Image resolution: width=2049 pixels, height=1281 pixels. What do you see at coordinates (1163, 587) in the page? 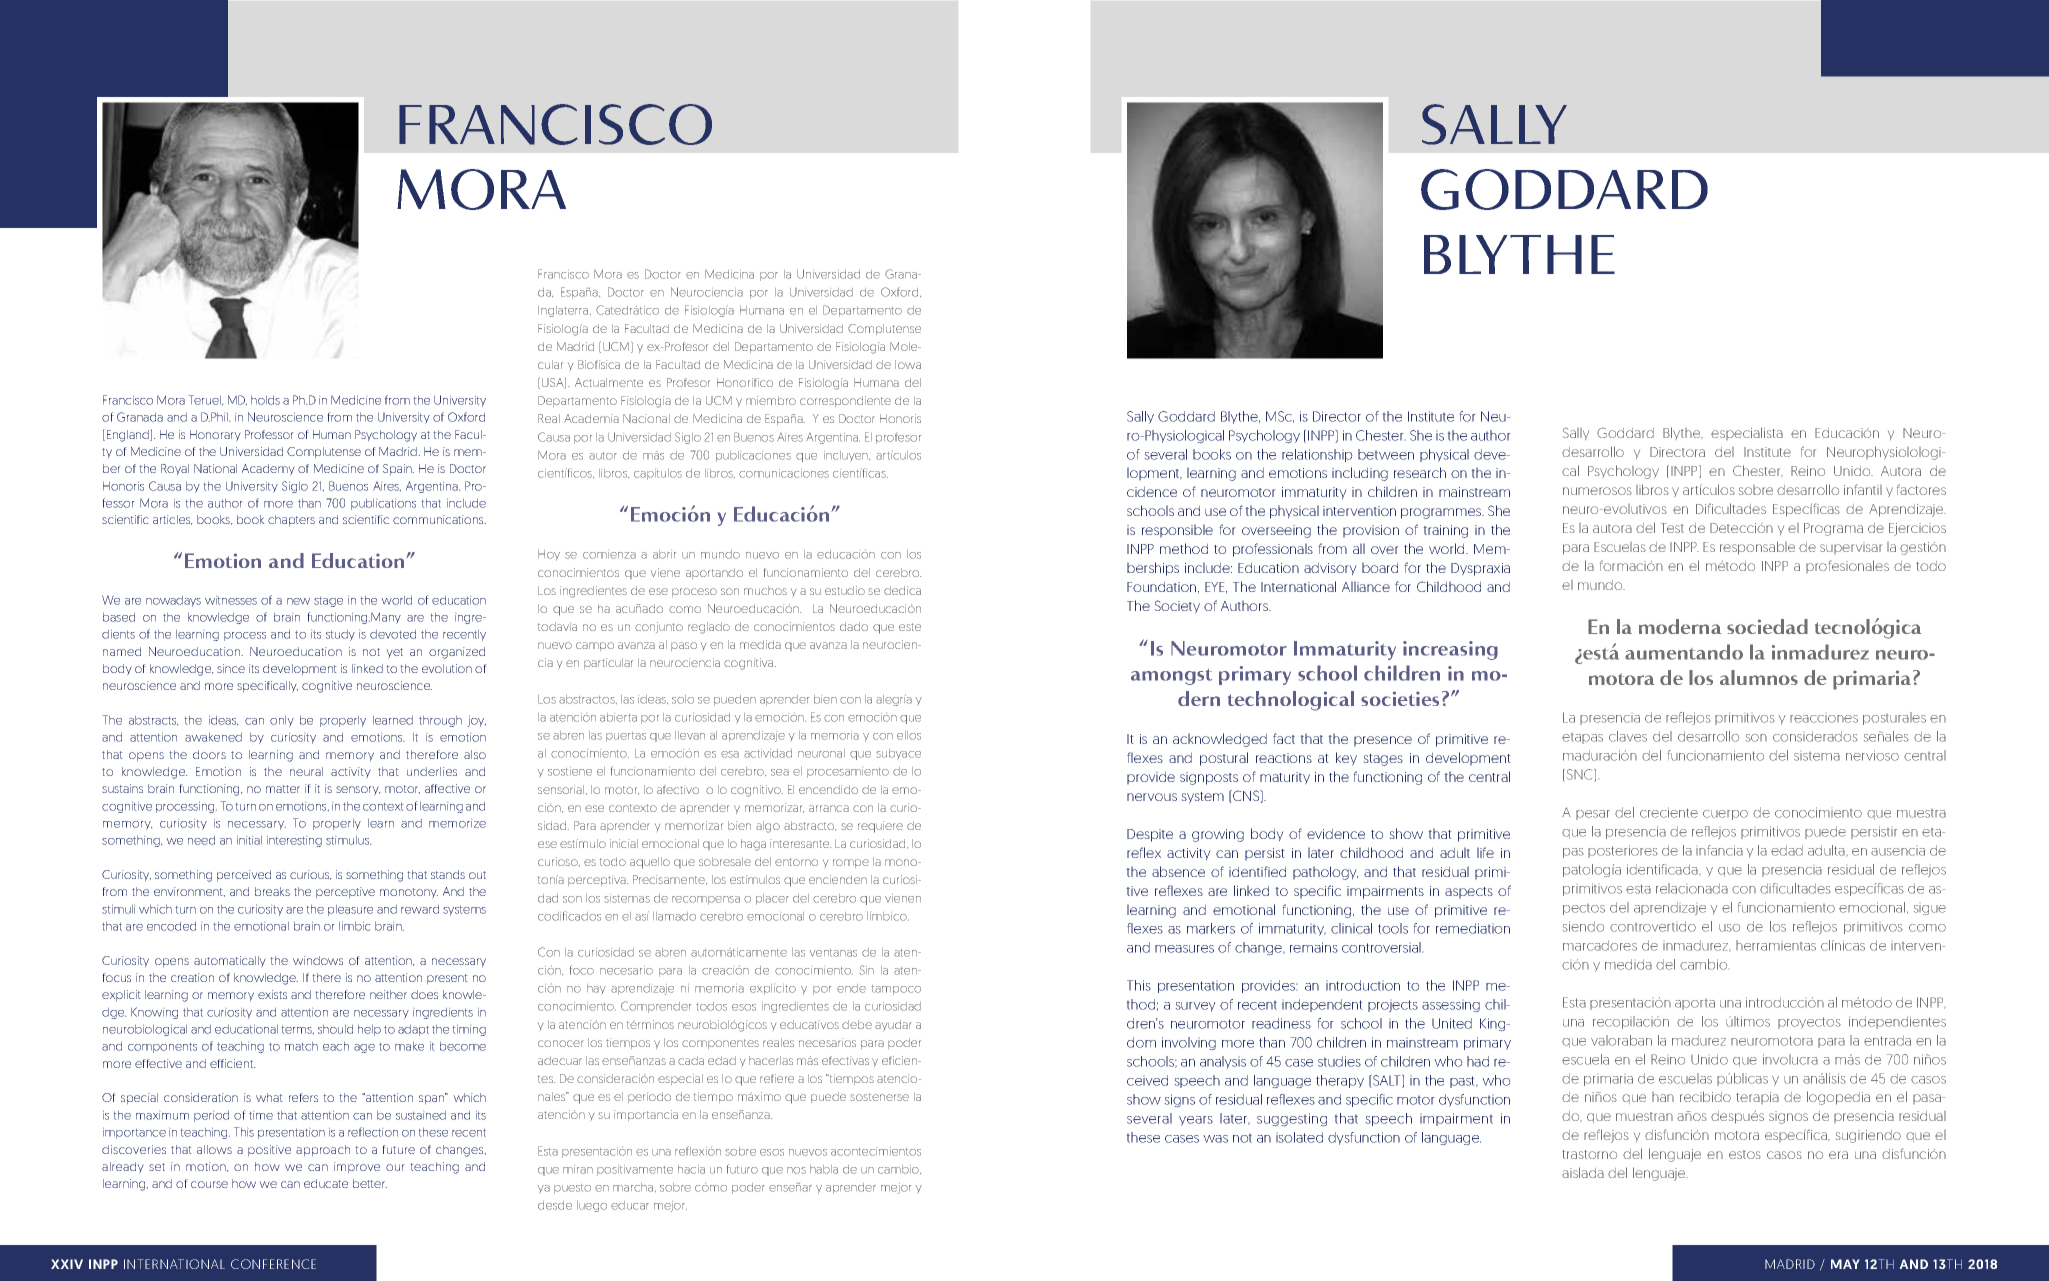
I see `Foundation` at bounding box center [1163, 587].
